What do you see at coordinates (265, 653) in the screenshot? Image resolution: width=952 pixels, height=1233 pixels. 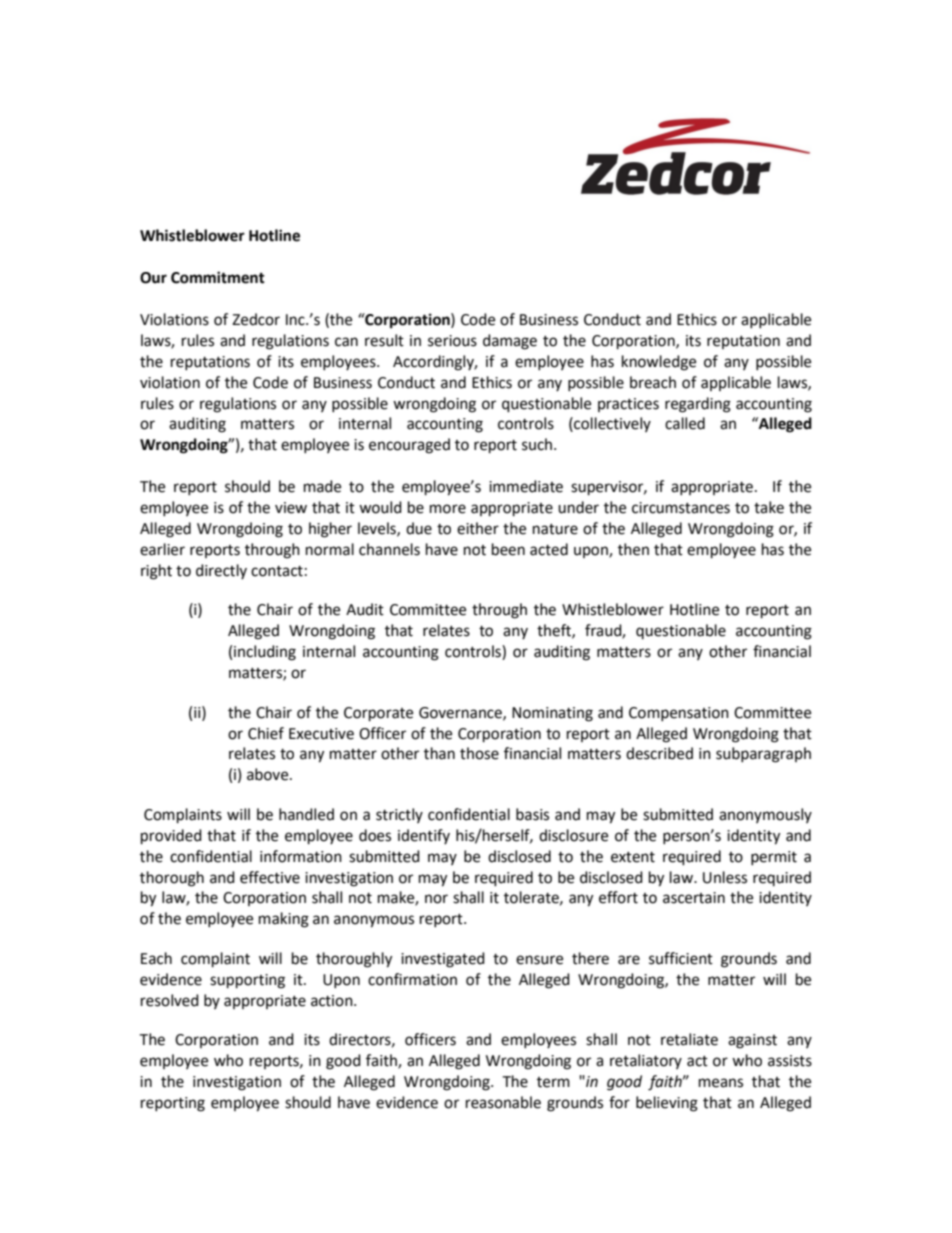 I see `including` at bounding box center [265, 653].
